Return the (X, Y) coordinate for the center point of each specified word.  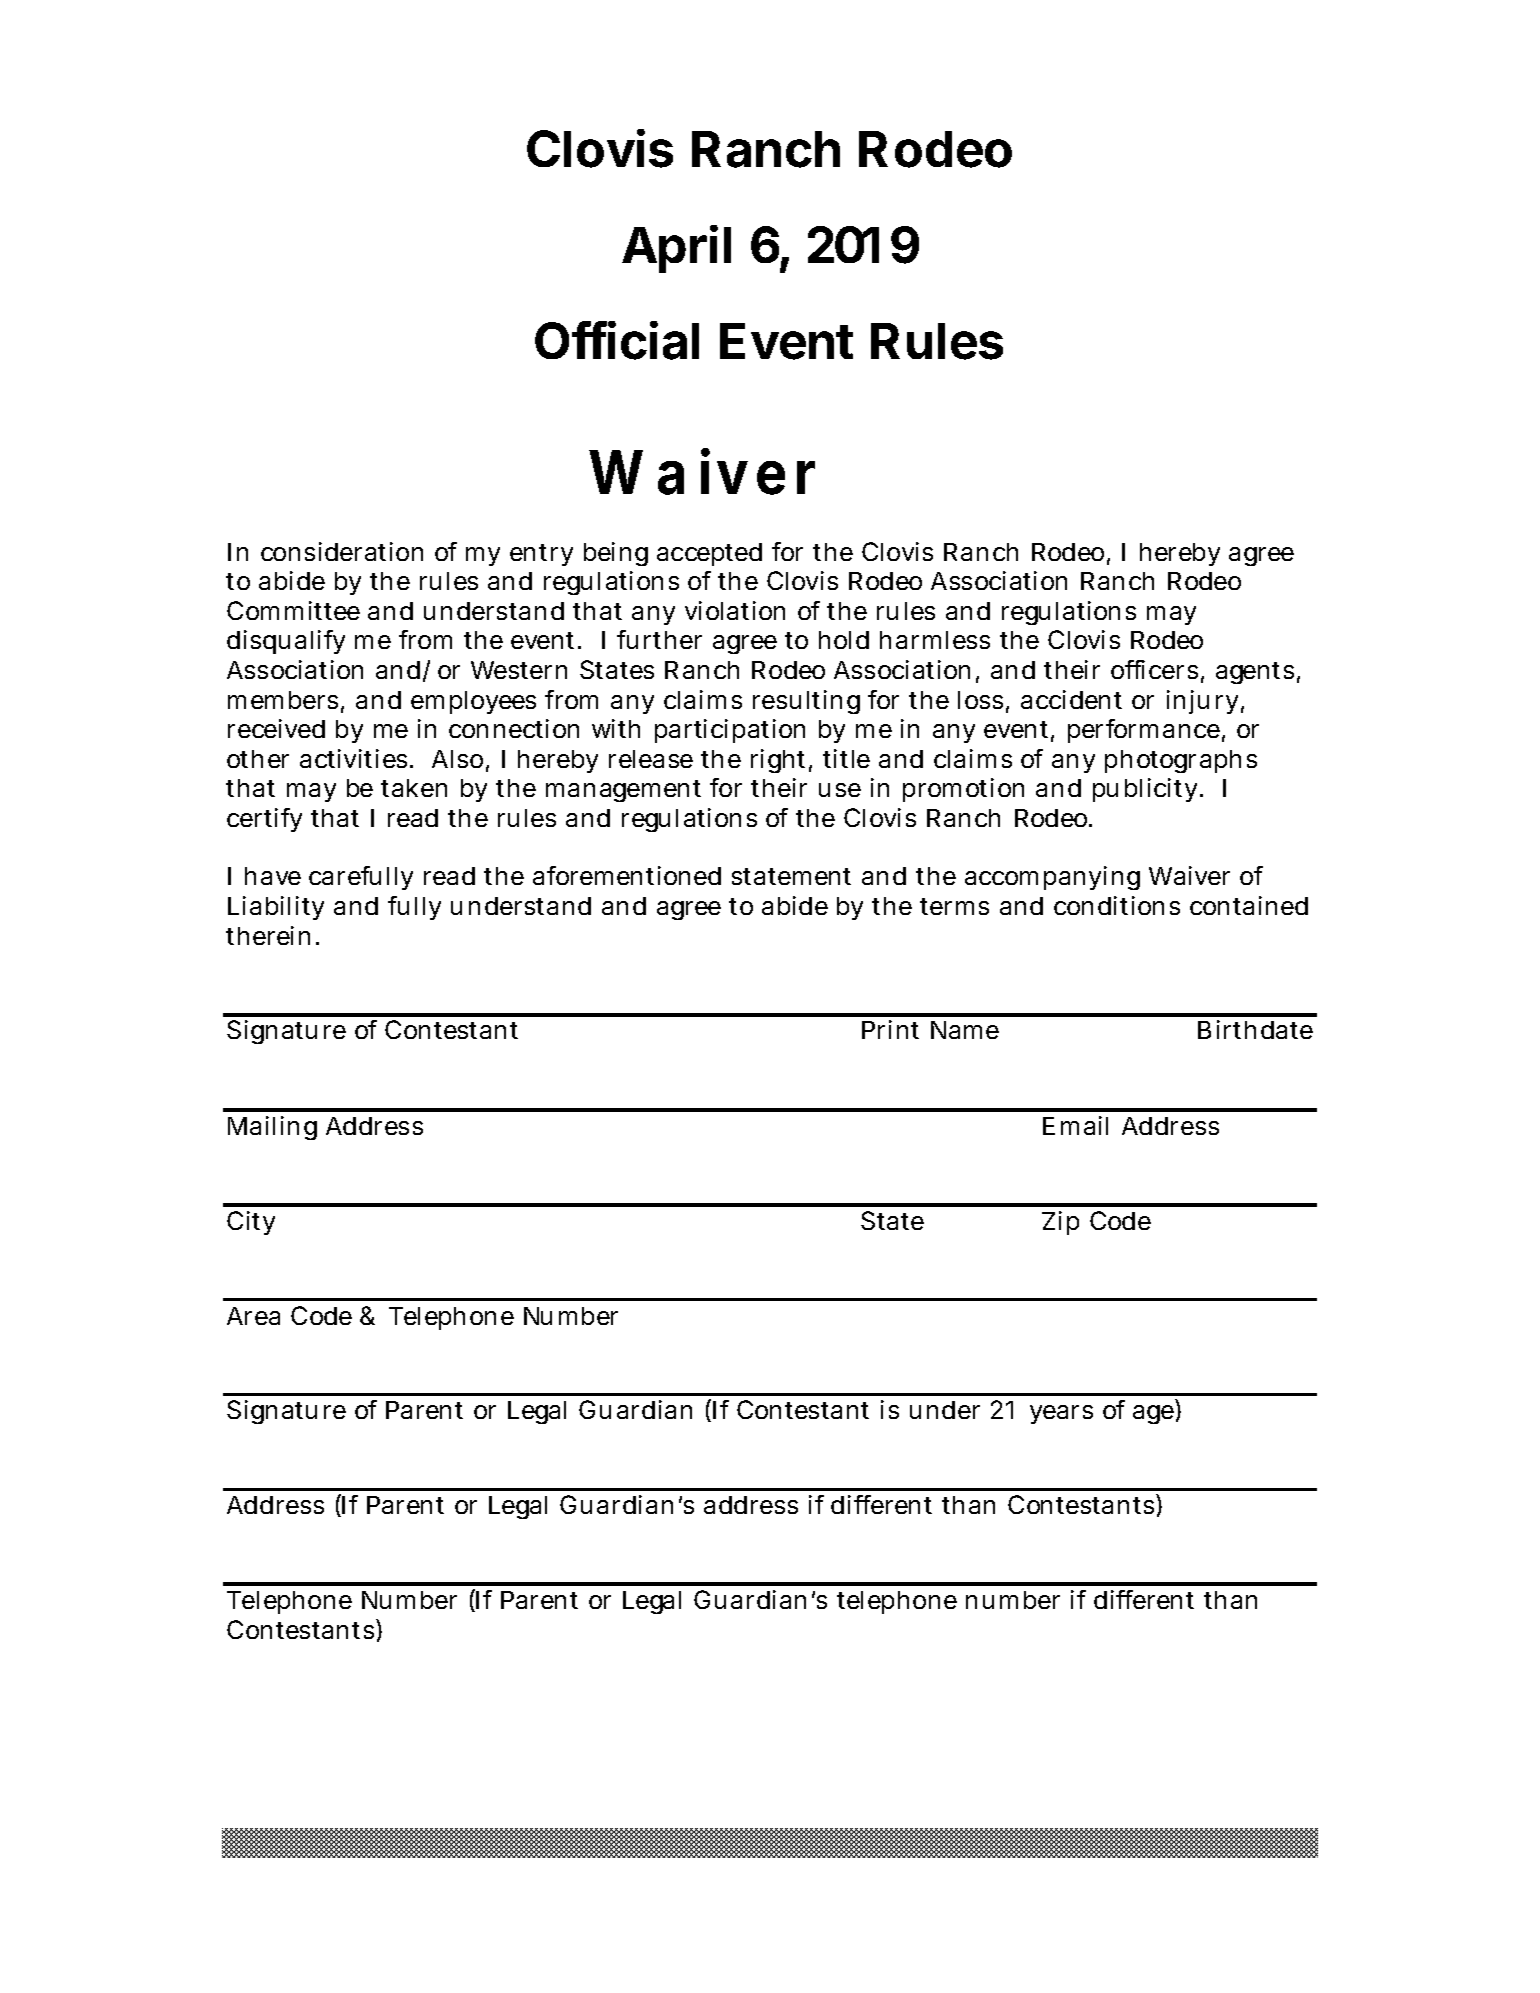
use (840, 790)
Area (253, 1316)
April (676, 249)
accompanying (1052, 878)
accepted (709, 554)
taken (414, 788)
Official (617, 340)
